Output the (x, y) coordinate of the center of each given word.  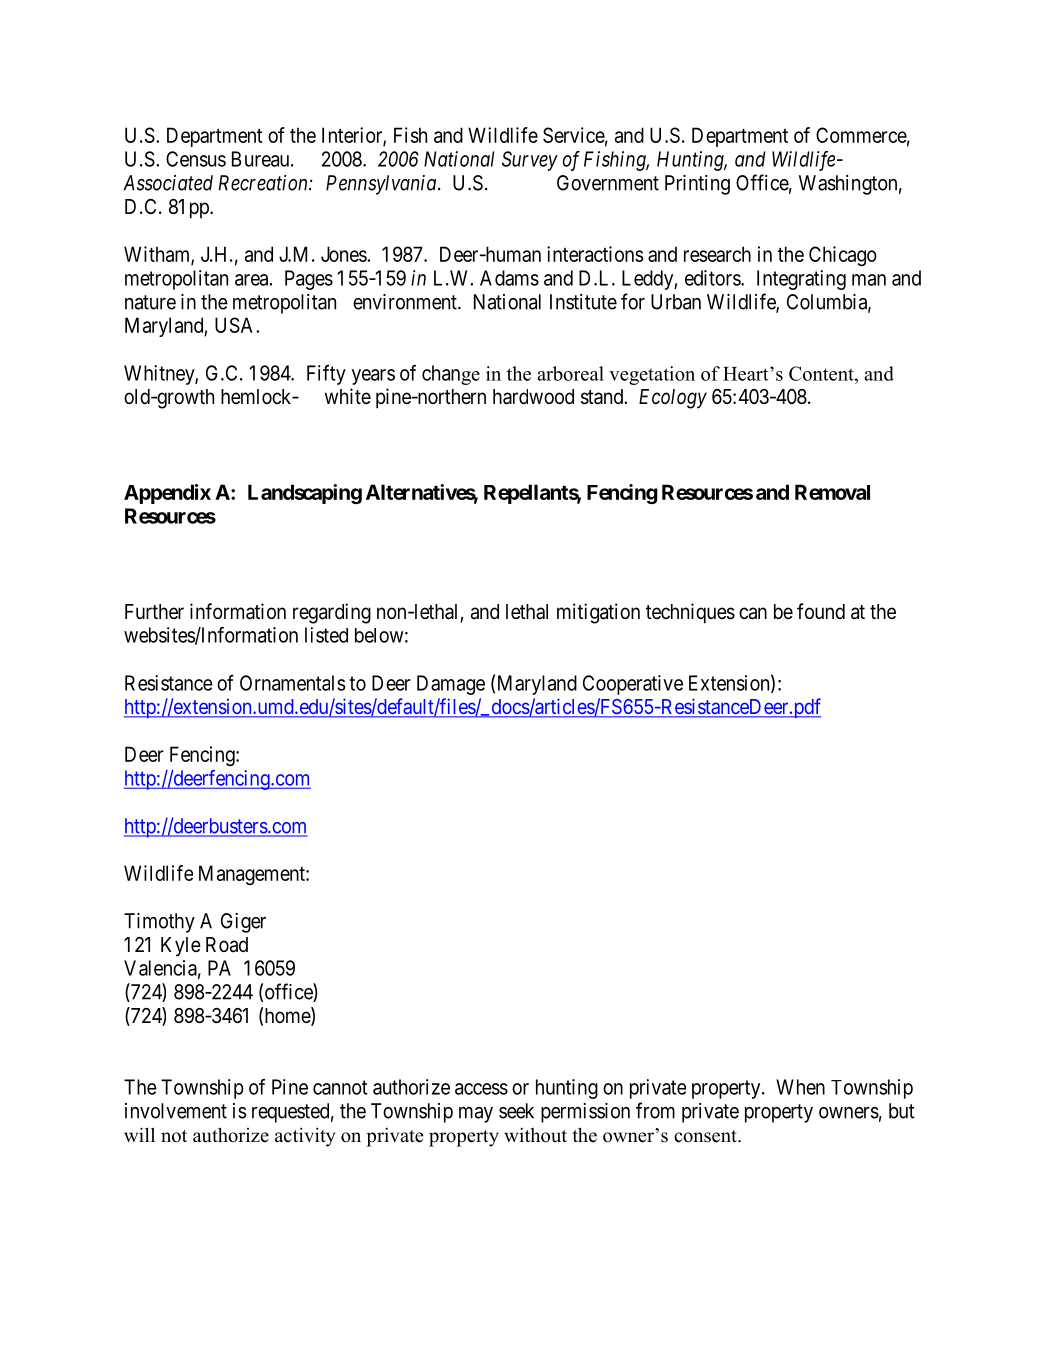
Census (196, 159)
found (821, 611)
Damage (451, 685)
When (800, 1087)
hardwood (533, 397)
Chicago (843, 256)
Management (253, 875)
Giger (243, 923)
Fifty (326, 375)
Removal (832, 492)
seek (516, 1111)
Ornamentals (293, 683)
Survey (530, 161)
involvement (176, 1111)
